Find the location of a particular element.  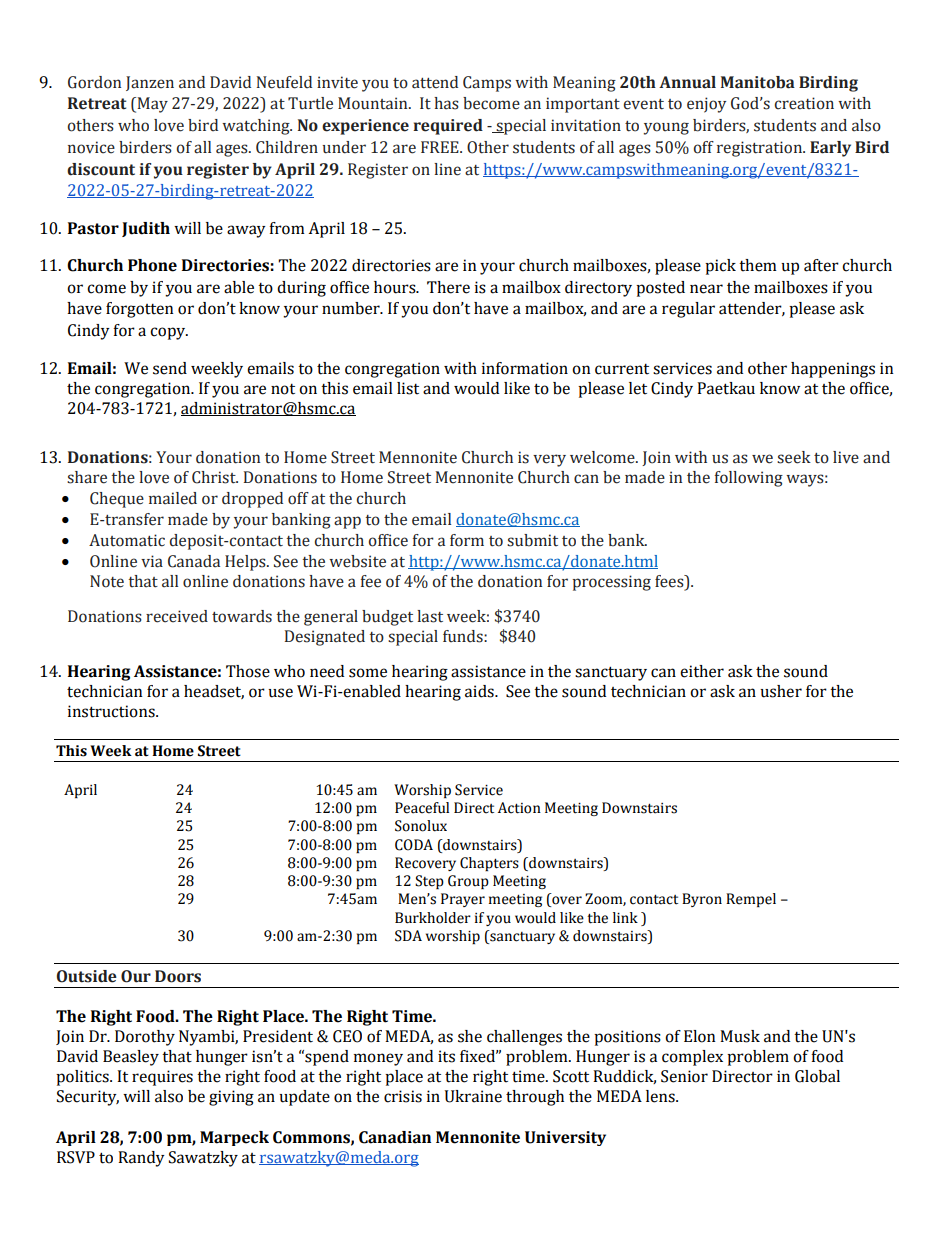

Ukraine is located at coordinates (473, 1096).
